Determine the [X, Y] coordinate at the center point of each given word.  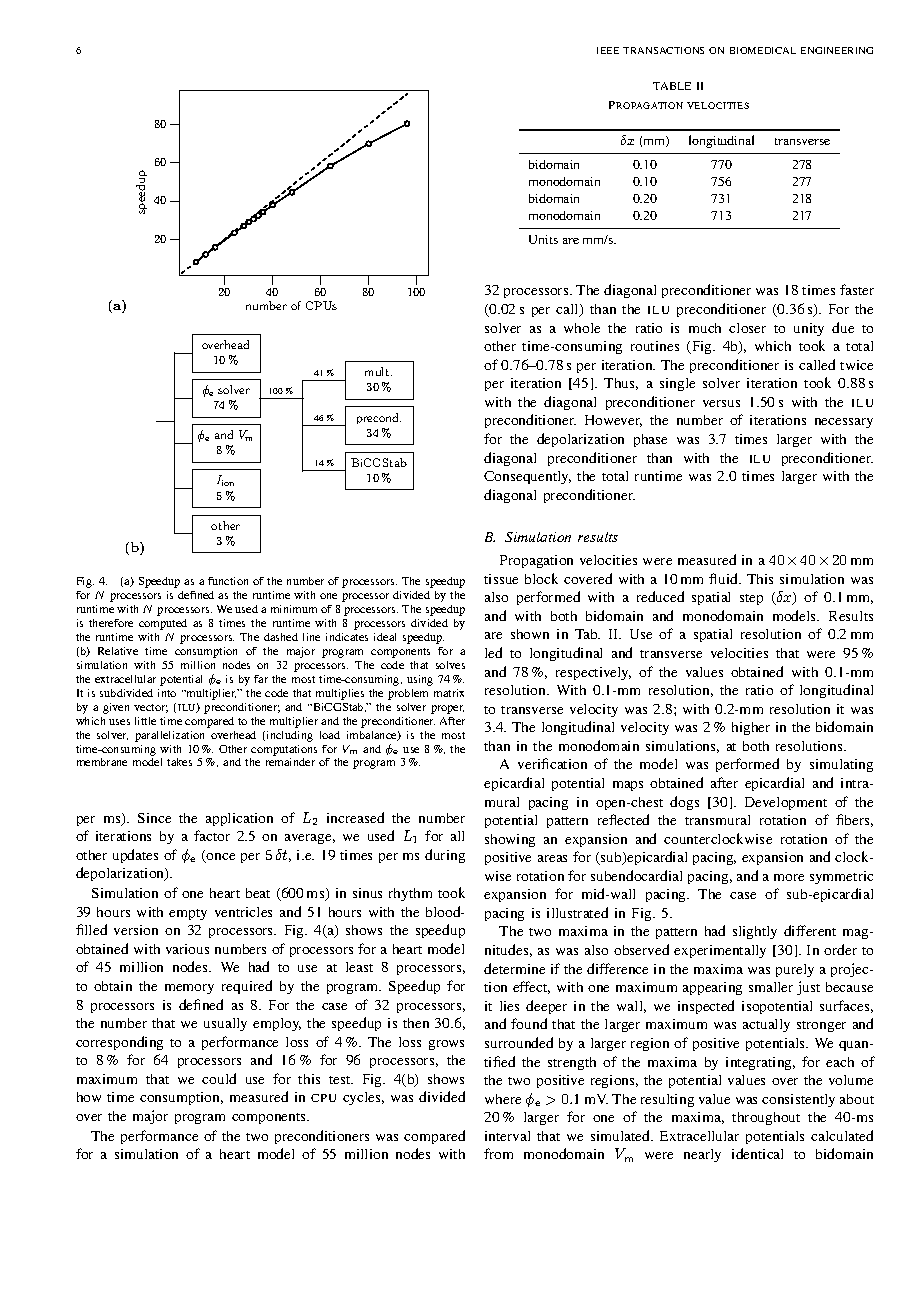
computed [163, 624]
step [751, 599]
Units [543, 239]
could [219, 1078]
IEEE [608, 50]
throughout [766, 1118]
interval [507, 1136]
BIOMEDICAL [763, 50]
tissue [501, 579]
